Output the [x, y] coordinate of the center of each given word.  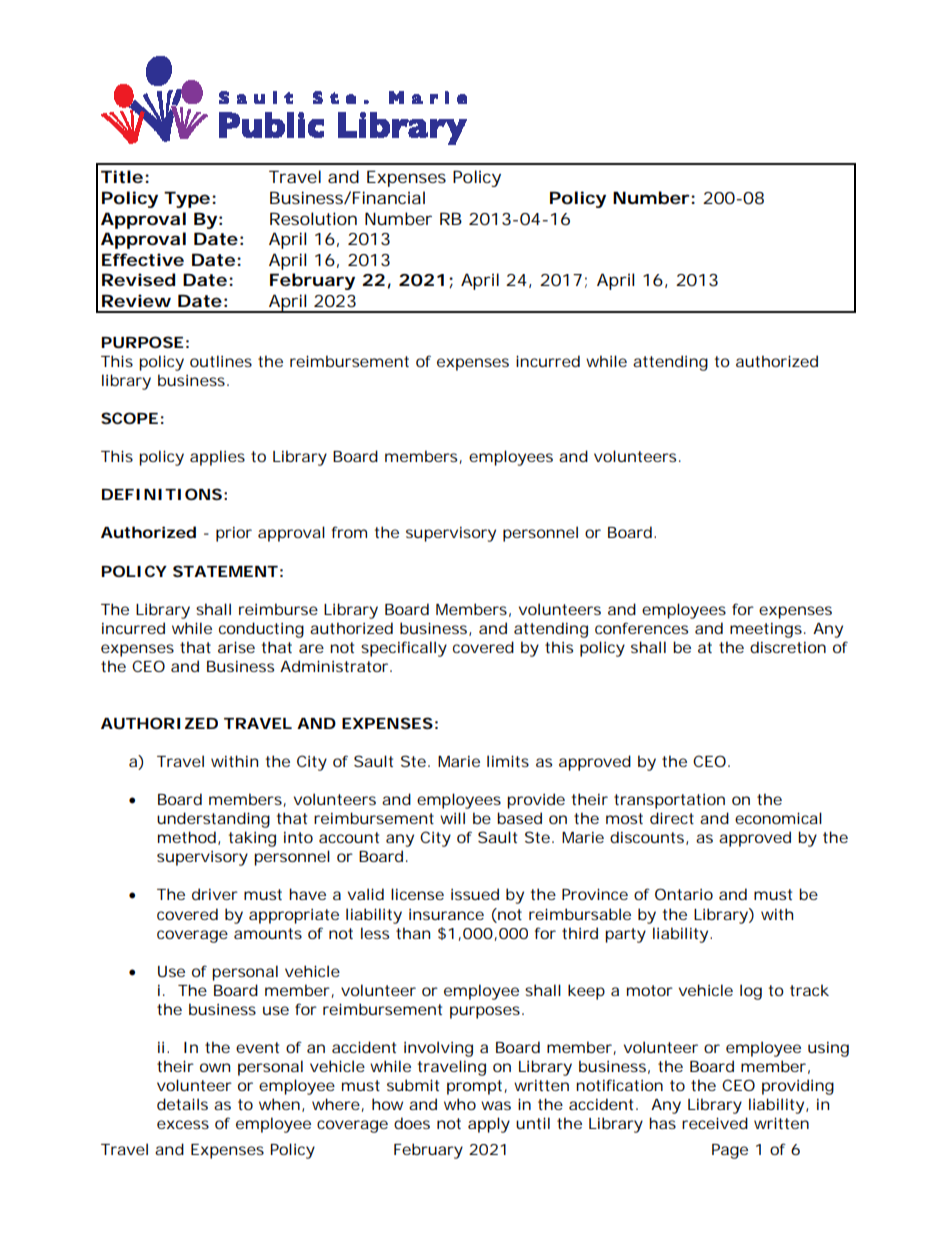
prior [234, 534]
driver [215, 894]
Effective [143, 259]
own [215, 1067]
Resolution [313, 218]
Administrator [336, 666]
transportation [669, 801]
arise [236, 647]
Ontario [684, 894]
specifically [404, 649]
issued [475, 894]
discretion [788, 647]
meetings [768, 630]
